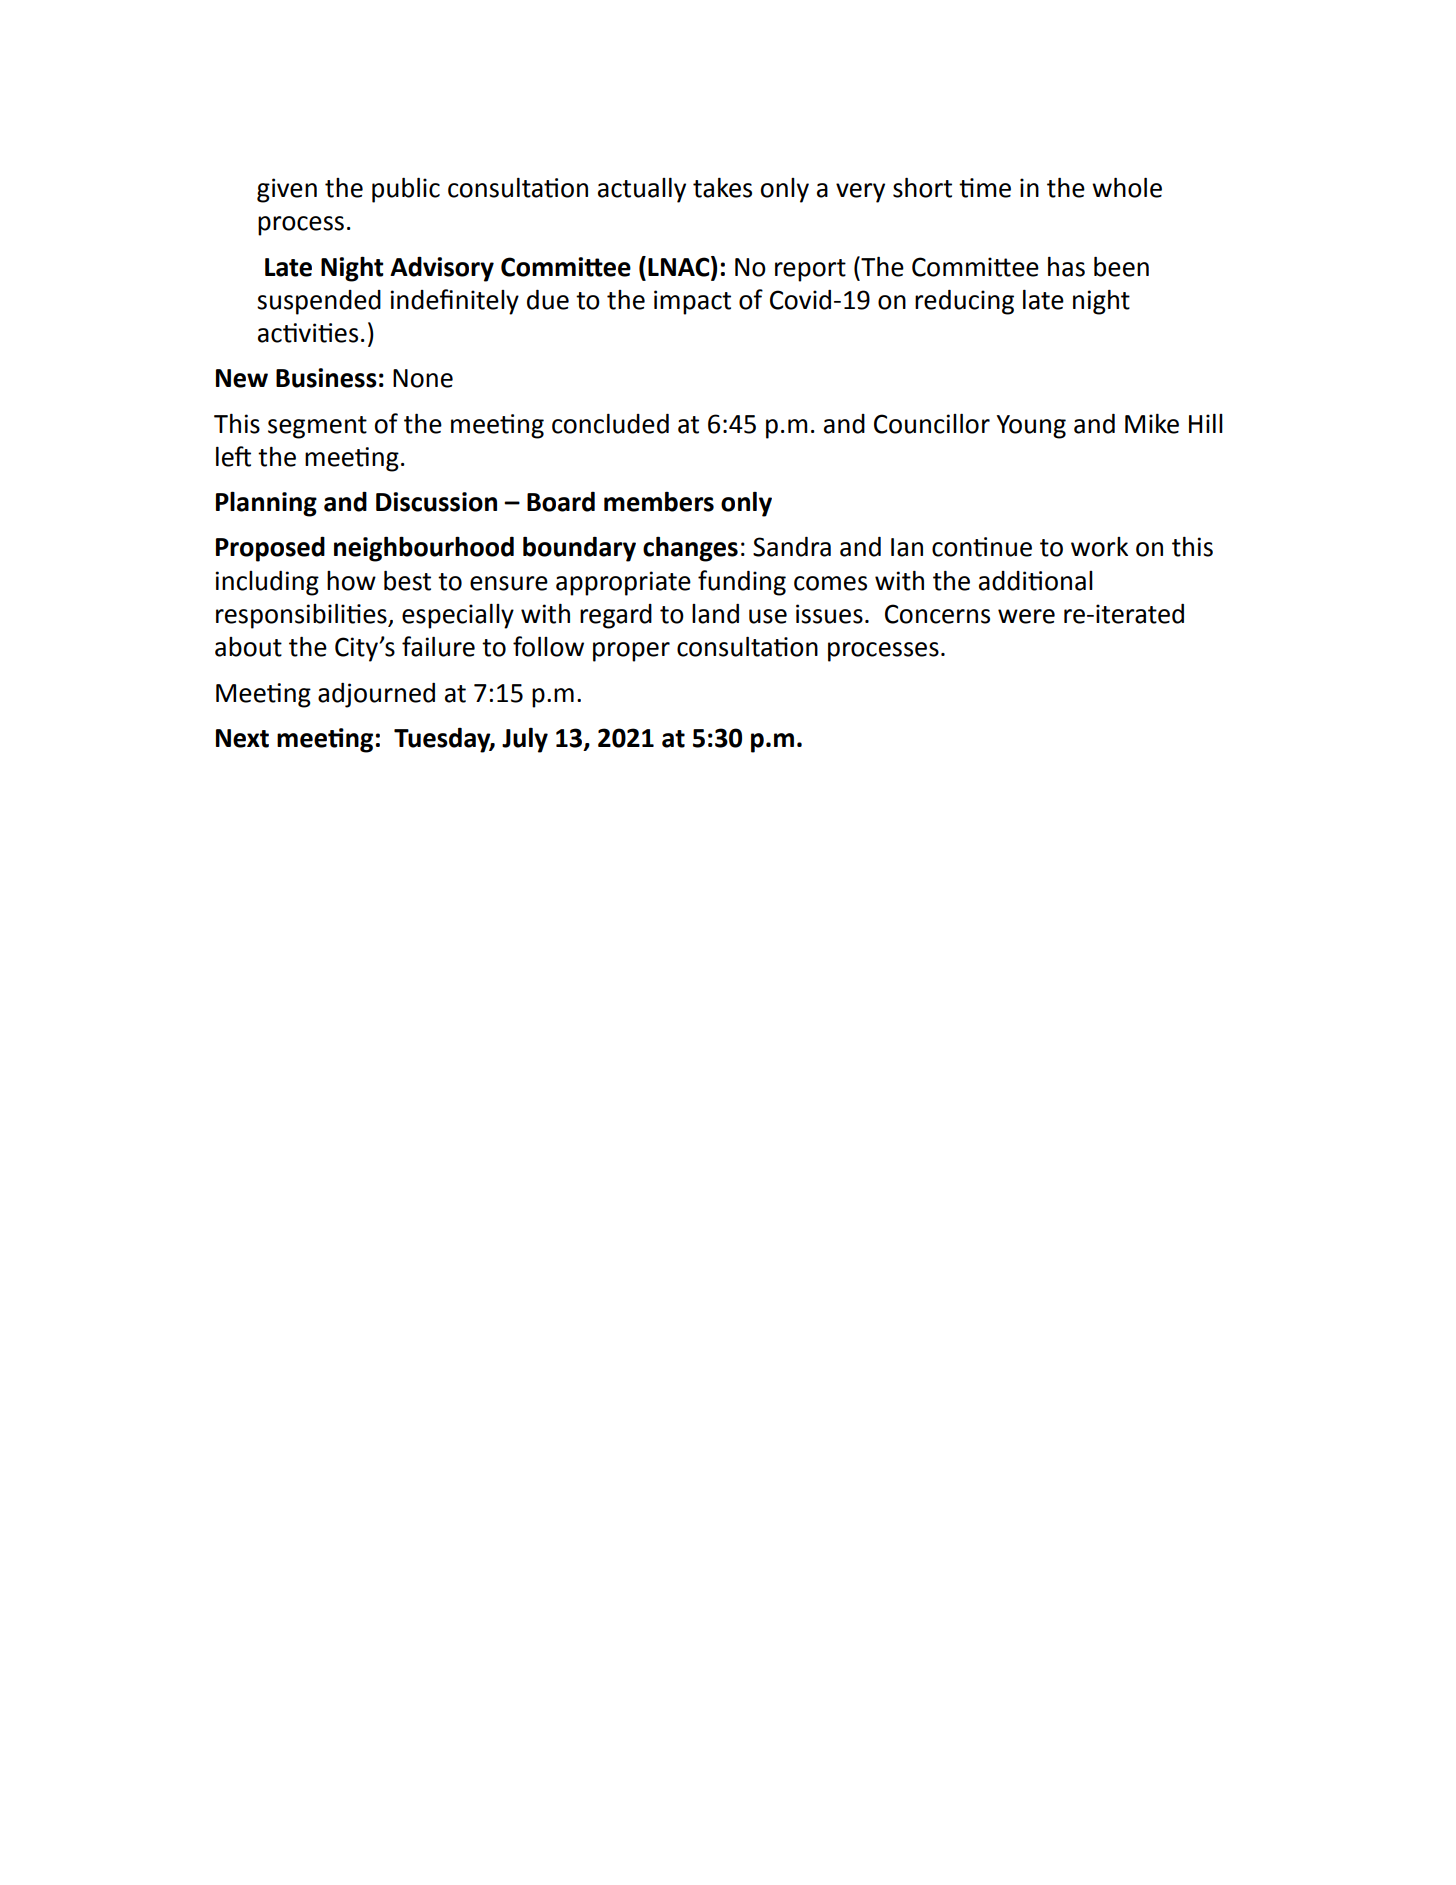 This page has width=1456, height=1885. I want to click on were, so click(1026, 616).
